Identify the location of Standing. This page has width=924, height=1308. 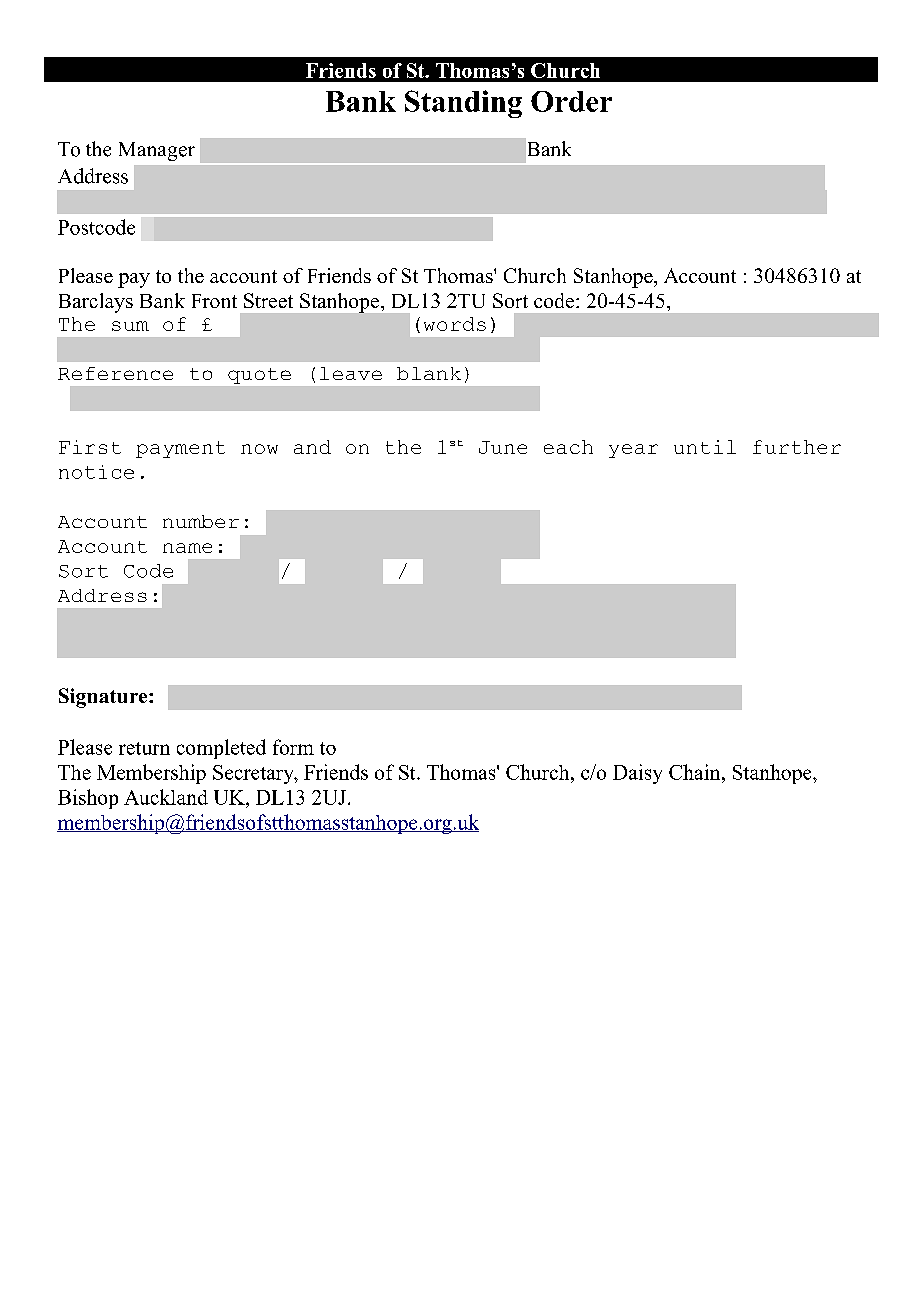
(463, 104).
